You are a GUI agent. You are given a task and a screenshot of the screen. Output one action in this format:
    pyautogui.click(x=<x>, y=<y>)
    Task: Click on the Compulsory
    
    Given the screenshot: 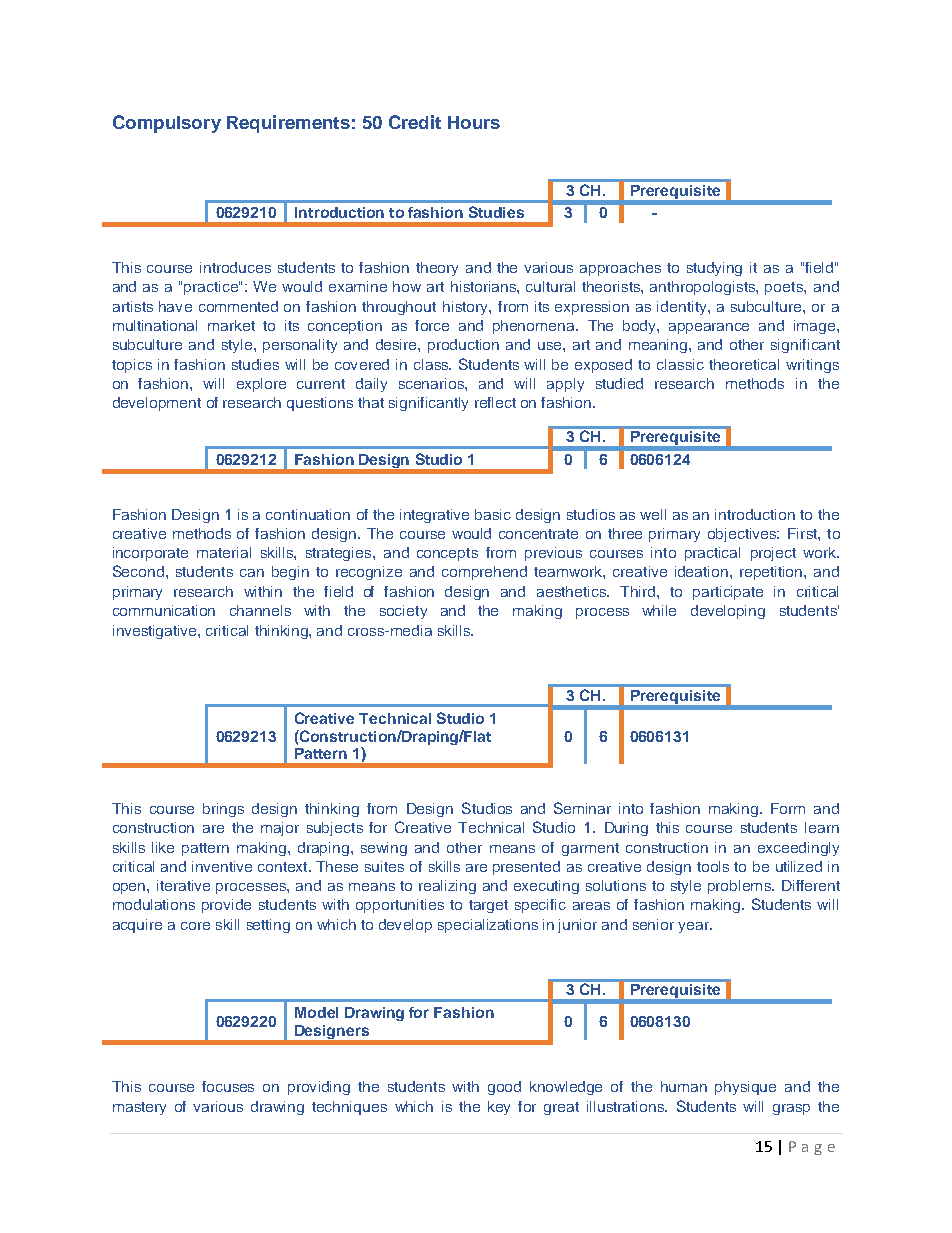 What is the action you would take?
    pyautogui.click(x=167, y=124)
